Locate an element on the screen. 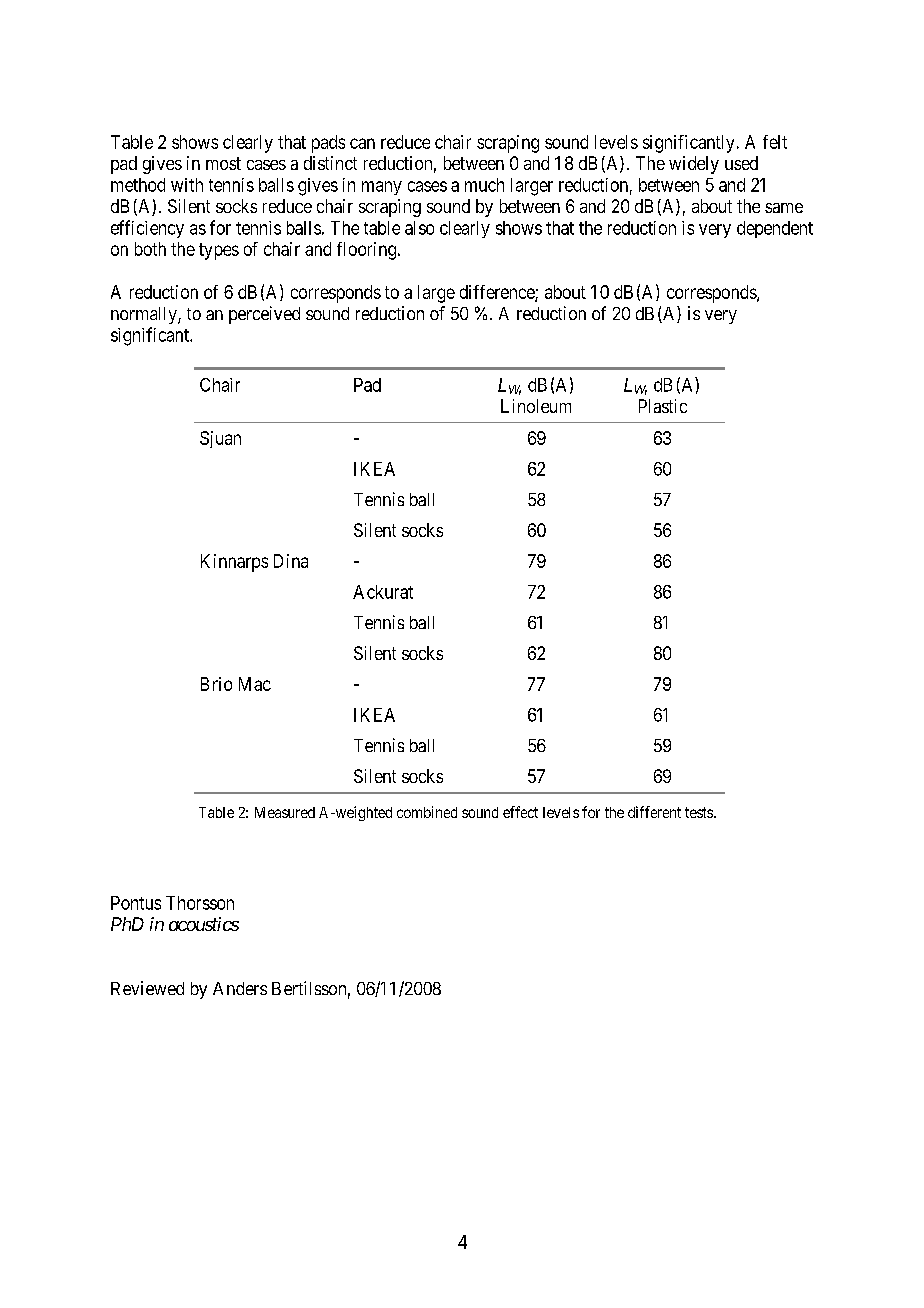 The width and height of the screenshot is (924, 1308). tests is located at coordinates (699, 812).
